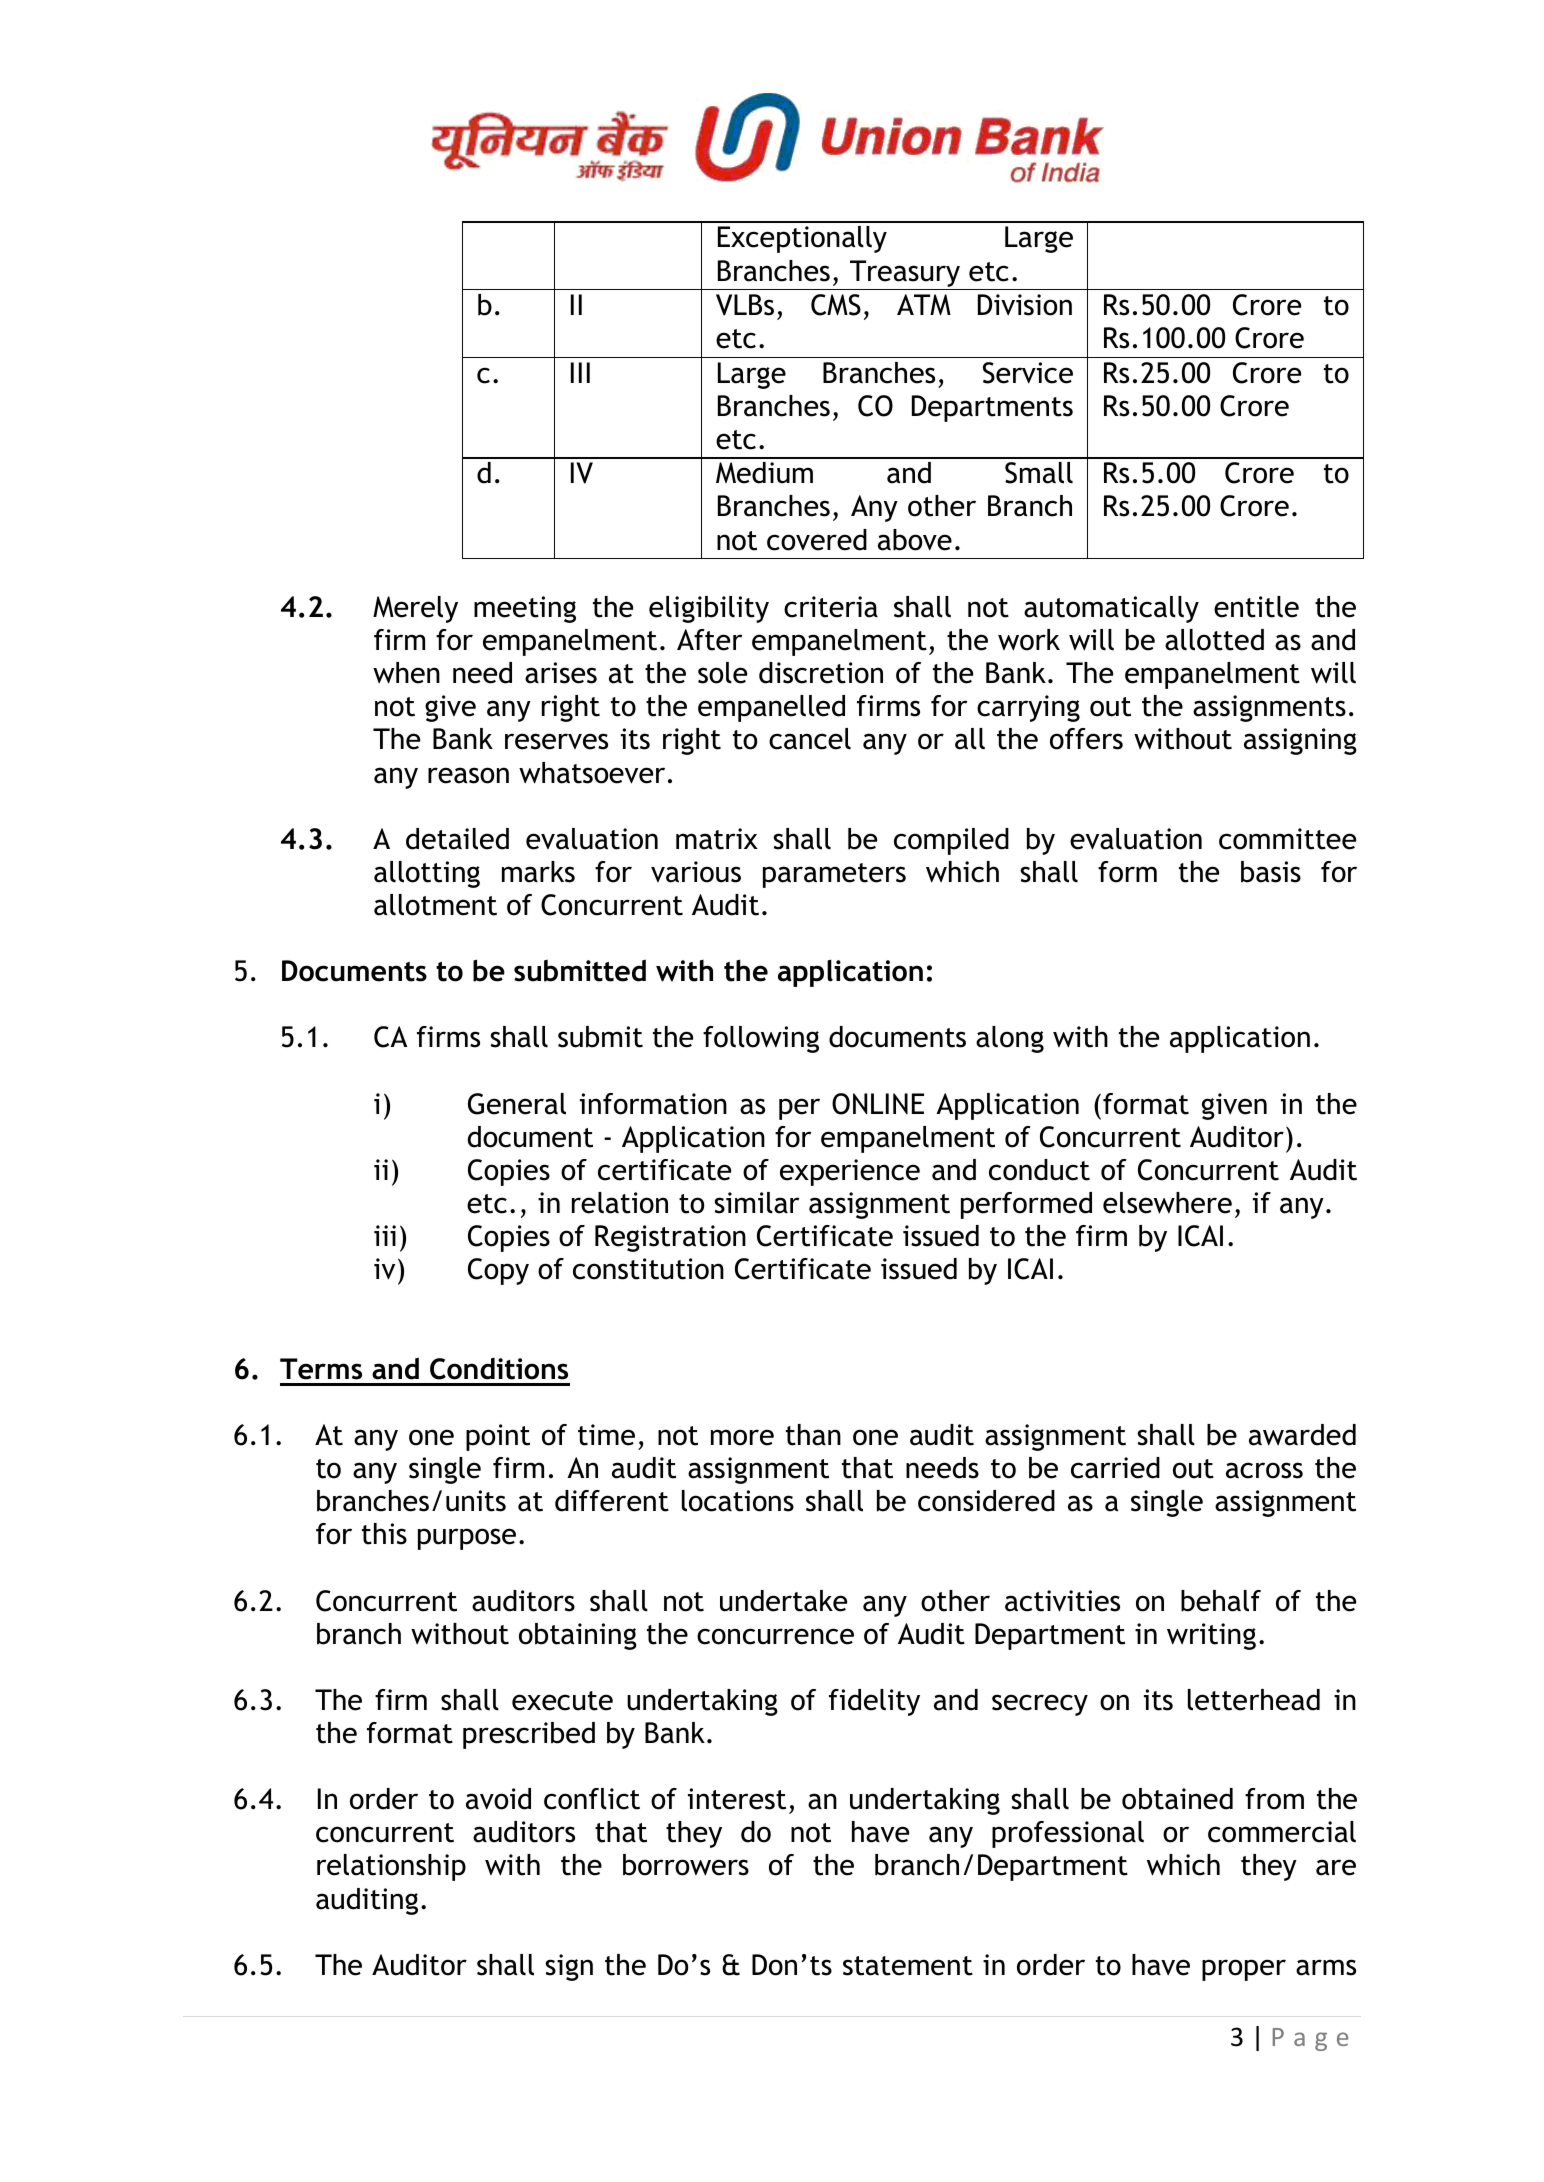  Describe the element at coordinates (1167, 1203) in the screenshot. I see `elsewhere` at that location.
